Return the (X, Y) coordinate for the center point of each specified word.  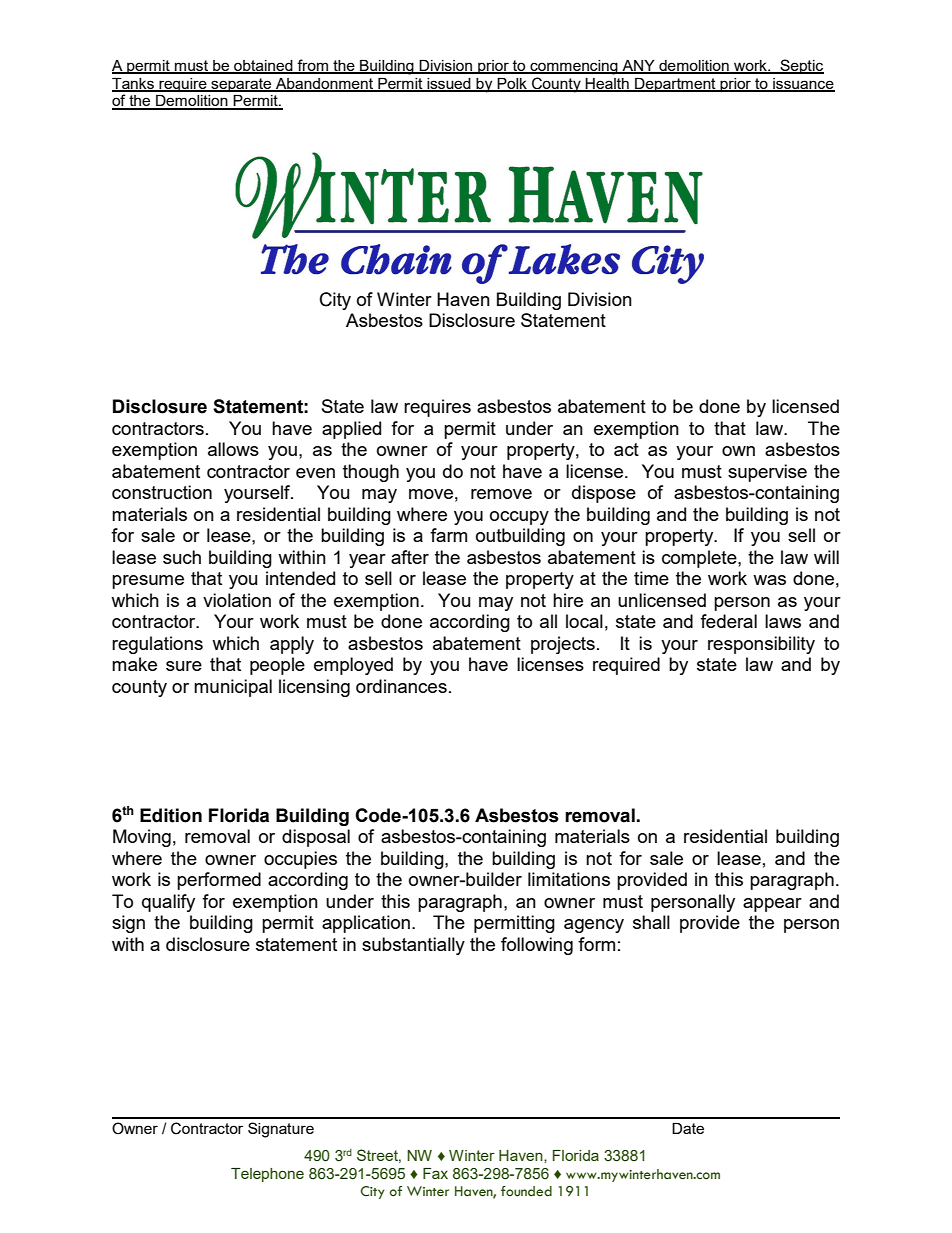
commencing (574, 67)
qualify (168, 903)
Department (675, 85)
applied (351, 430)
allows (233, 449)
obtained (263, 66)
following (537, 946)
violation (237, 600)
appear (772, 905)
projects (563, 645)
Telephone (267, 1175)
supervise (767, 473)
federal (728, 621)
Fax (435, 1173)
